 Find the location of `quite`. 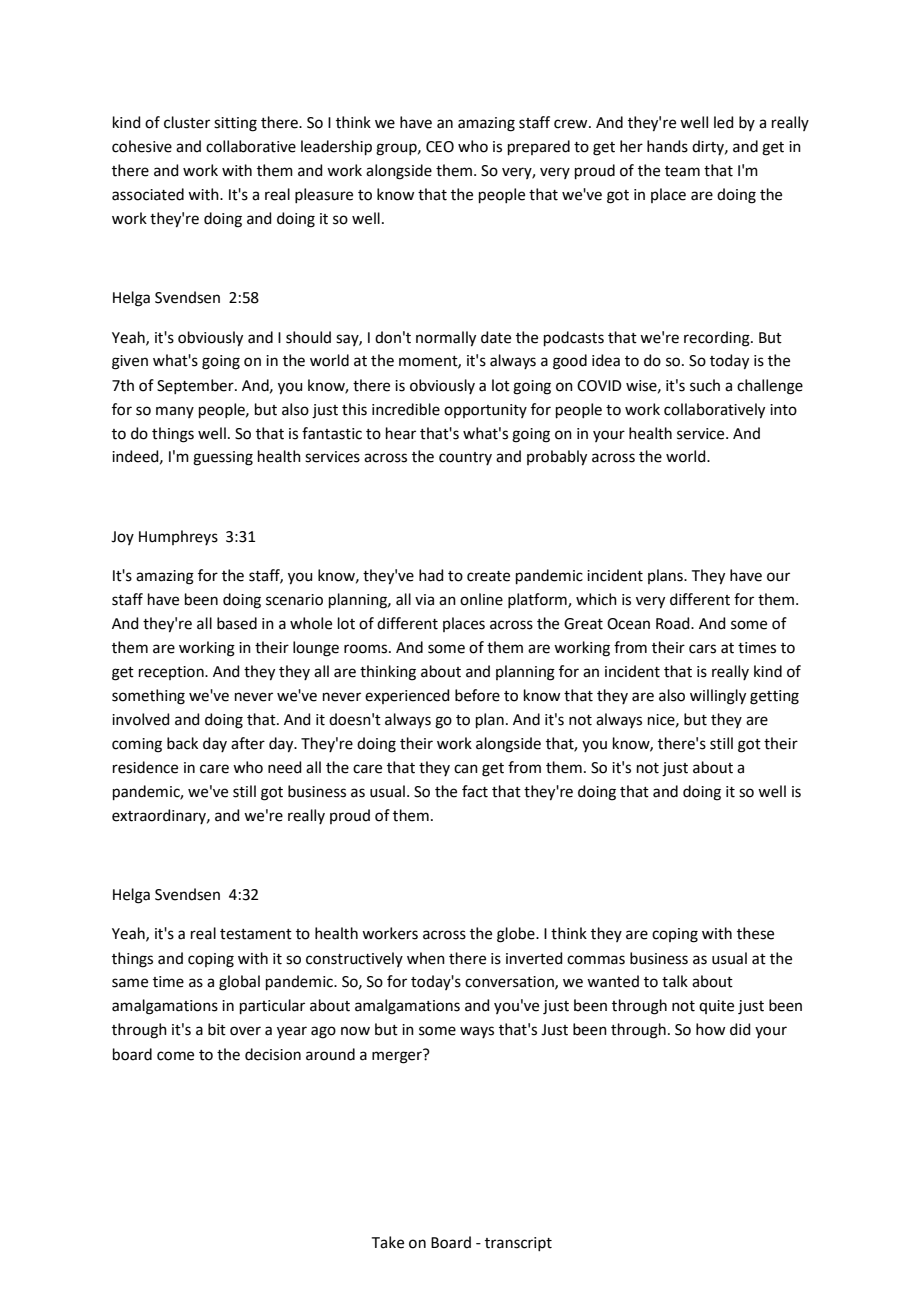

quite is located at coordinates (716, 1007).
